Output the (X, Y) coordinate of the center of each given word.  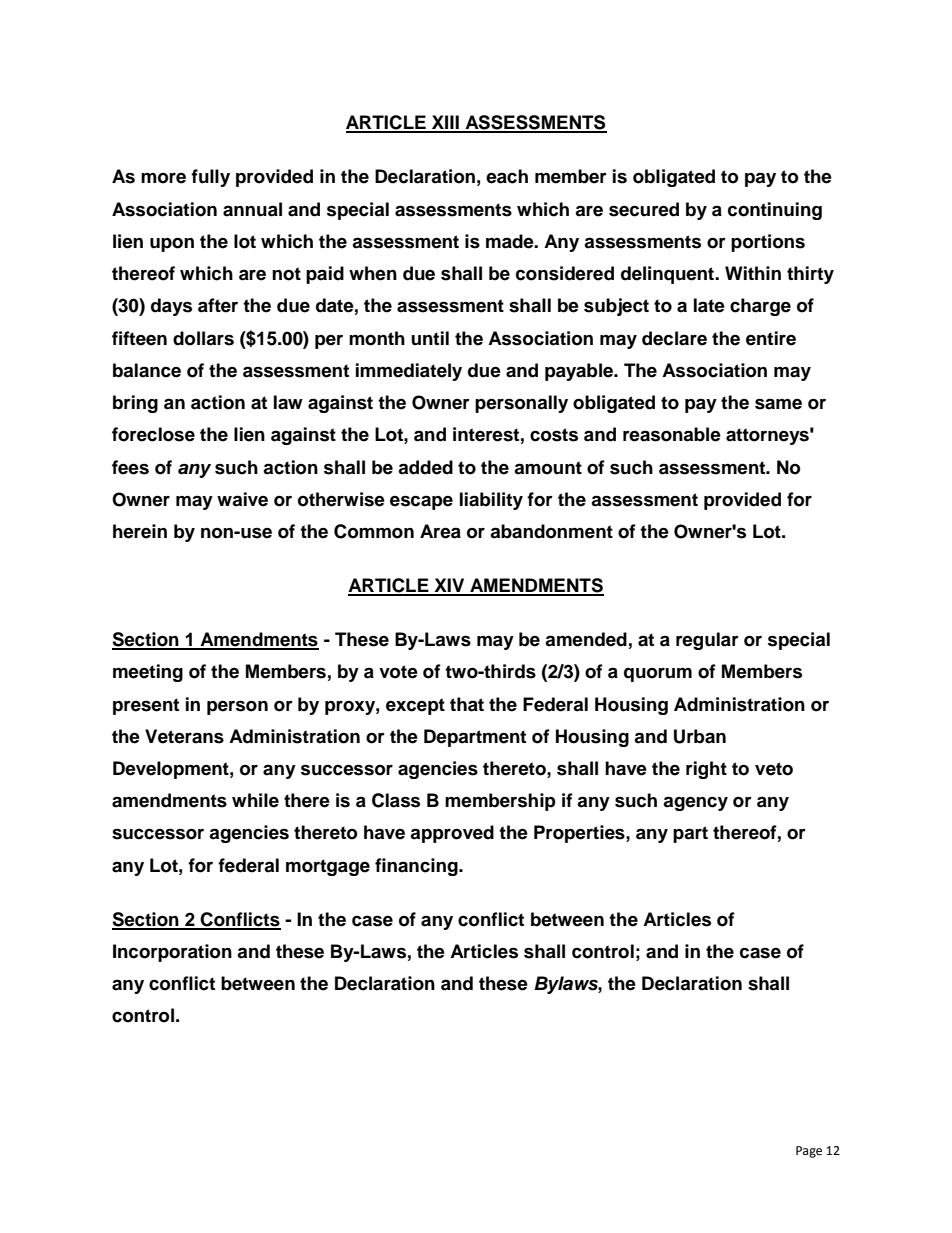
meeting (148, 673)
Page (809, 1152)
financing (417, 867)
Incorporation (172, 953)
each (507, 176)
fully (210, 178)
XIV (449, 586)
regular (707, 641)
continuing (775, 211)
